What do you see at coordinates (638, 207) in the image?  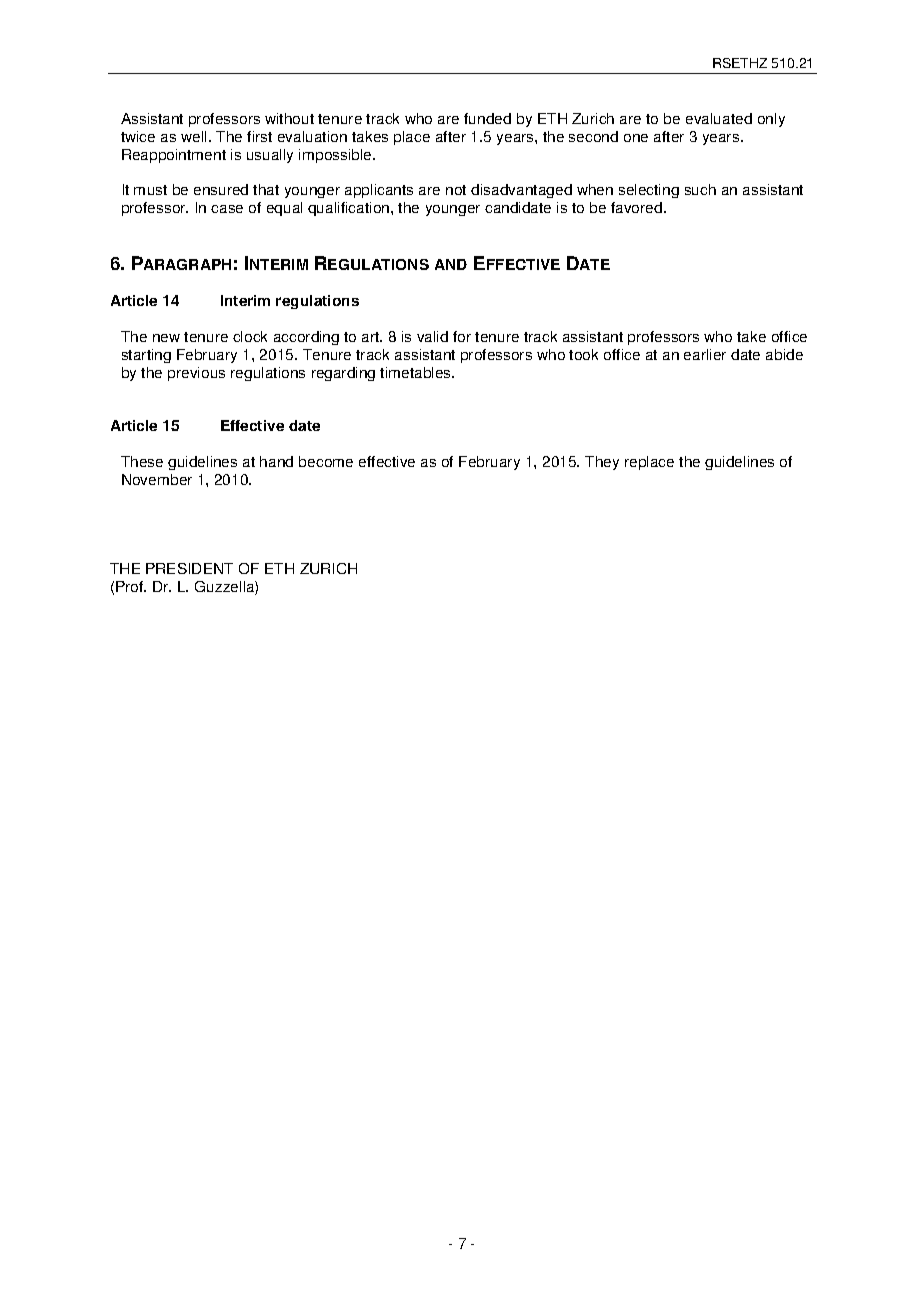 I see `favored` at bounding box center [638, 207].
